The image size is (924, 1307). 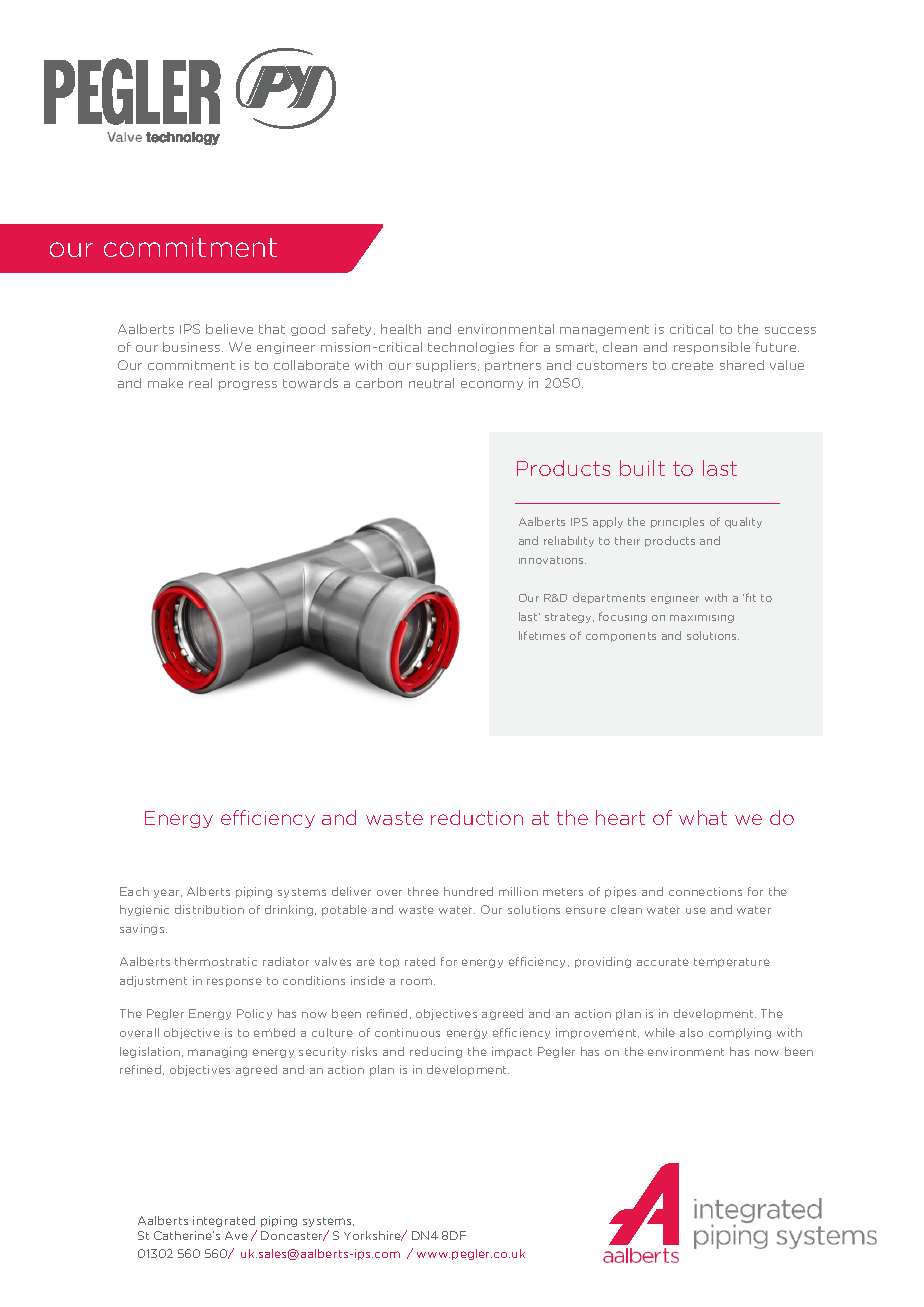 I want to click on what, so click(x=703, y=817).
